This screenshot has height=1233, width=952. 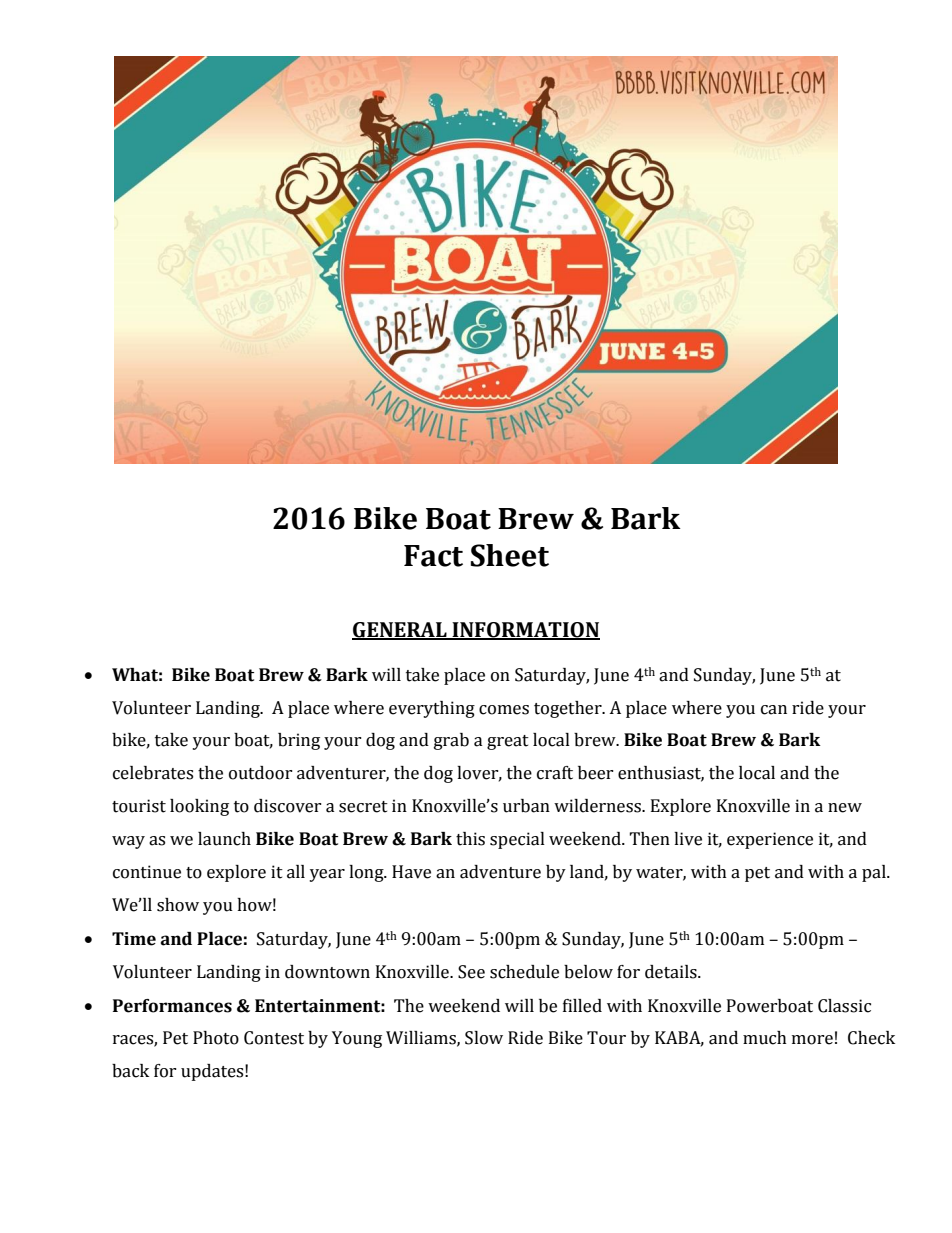 What do you see at coordinates (555, 773) in the screenshot?
I see `craft` at bounding box center [555, 773].
